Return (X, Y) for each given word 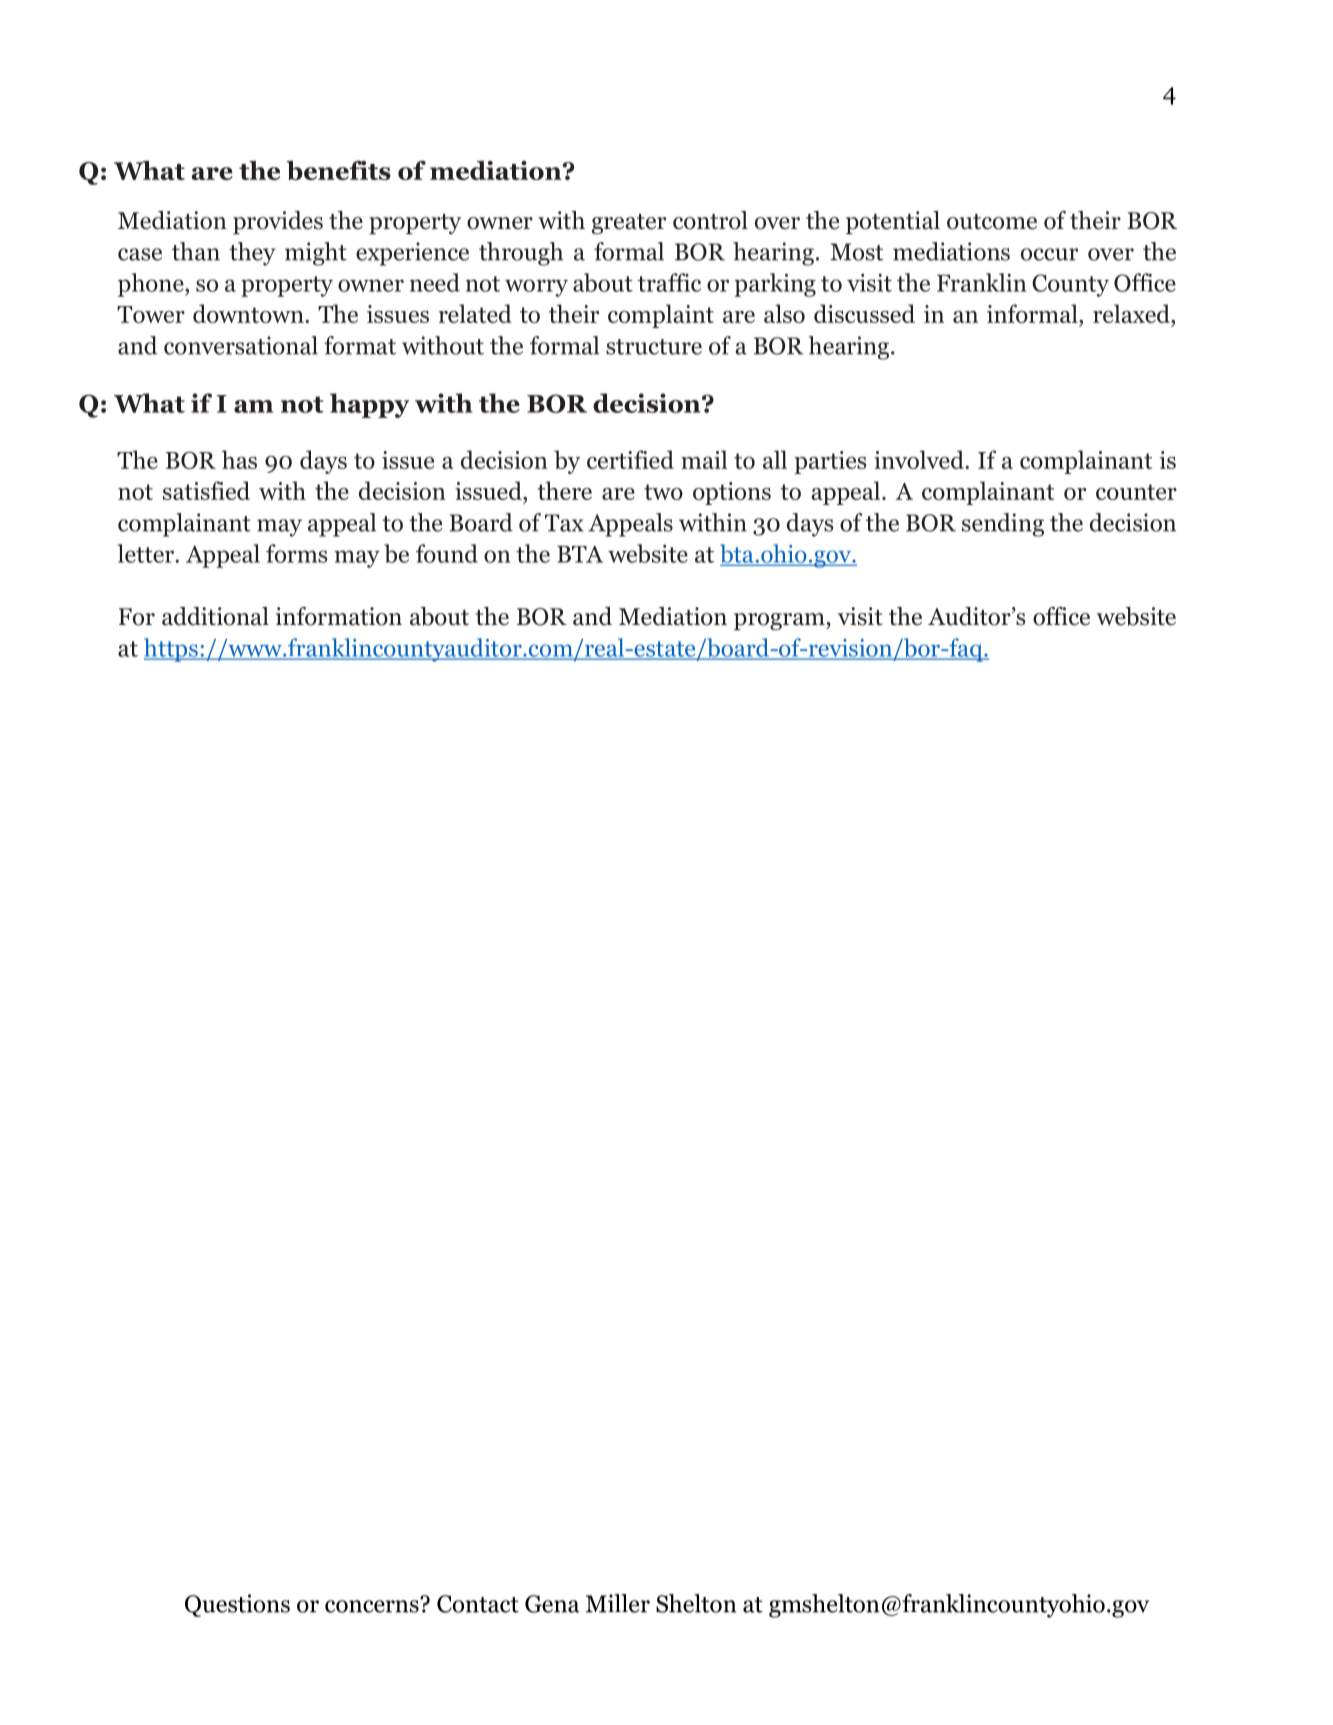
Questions (237, 1605)
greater (629, 224)
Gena (552, 1604)
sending (1003, 525)
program (780, 622)
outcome (992, 222)
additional (215, 616)
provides (278, 223)
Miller (618, 1603)
